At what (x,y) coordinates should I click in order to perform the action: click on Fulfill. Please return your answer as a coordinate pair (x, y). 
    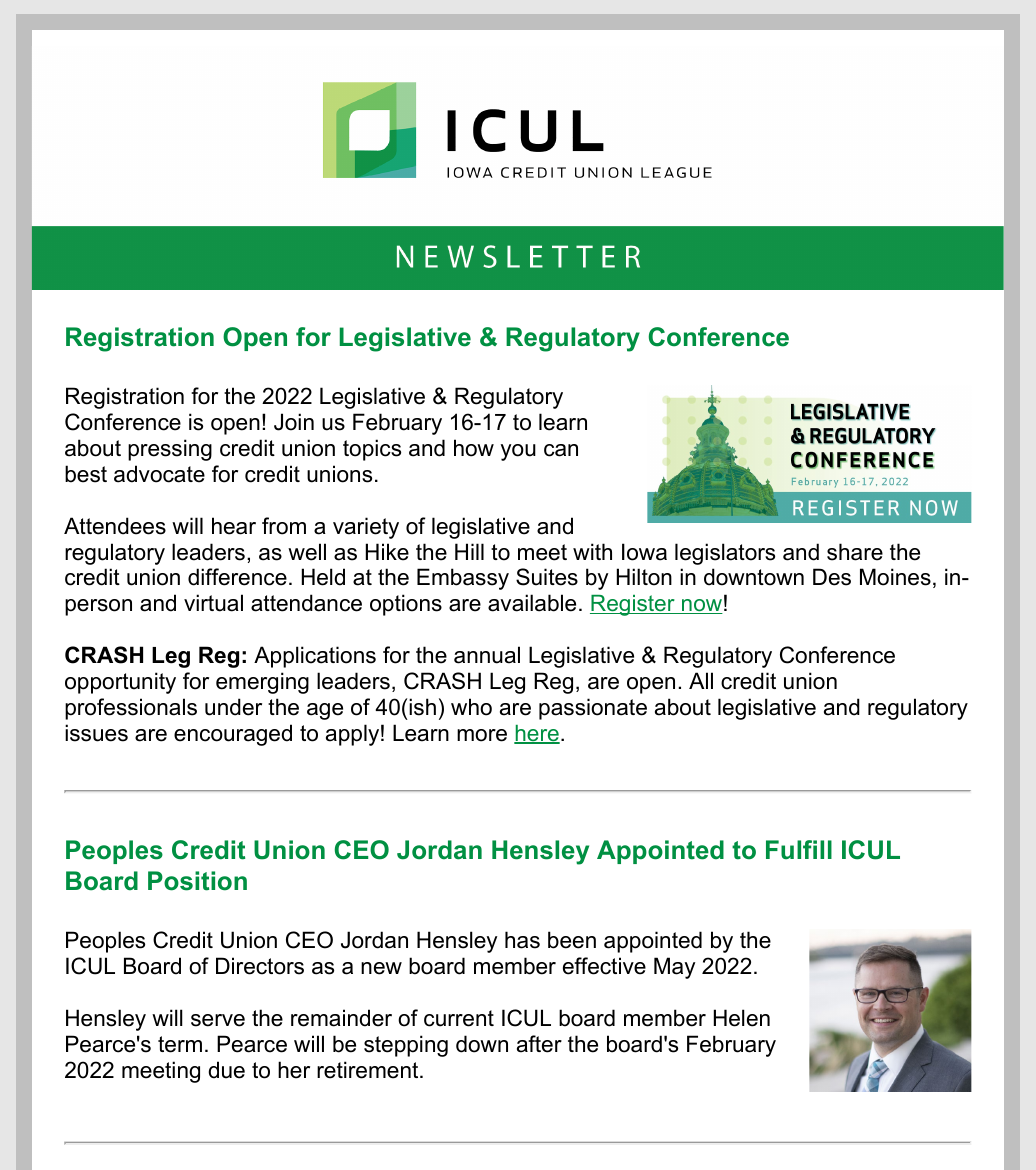
    Looking at the image, I should click on (799, 849).
